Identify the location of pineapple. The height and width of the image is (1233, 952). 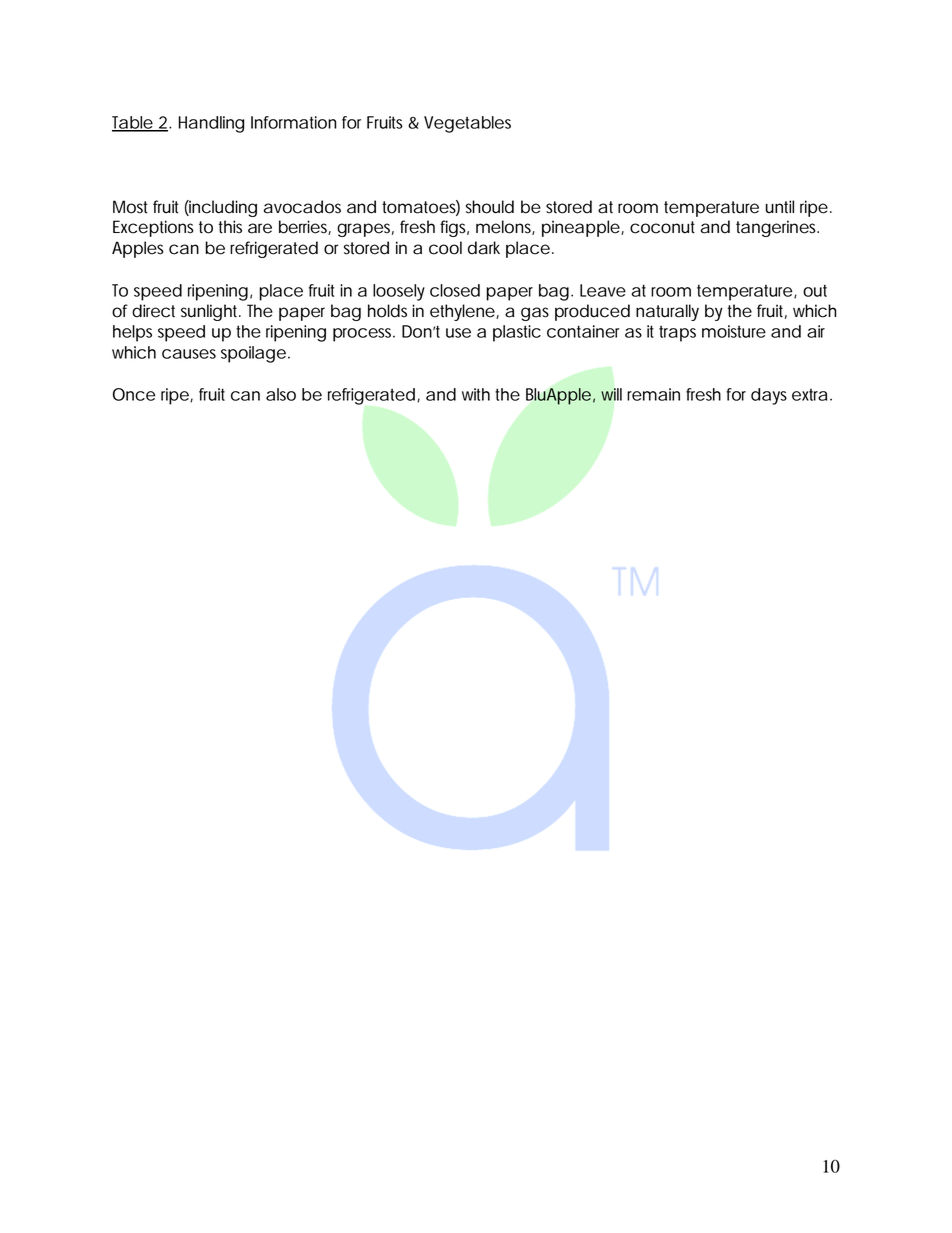
(581, 228).
